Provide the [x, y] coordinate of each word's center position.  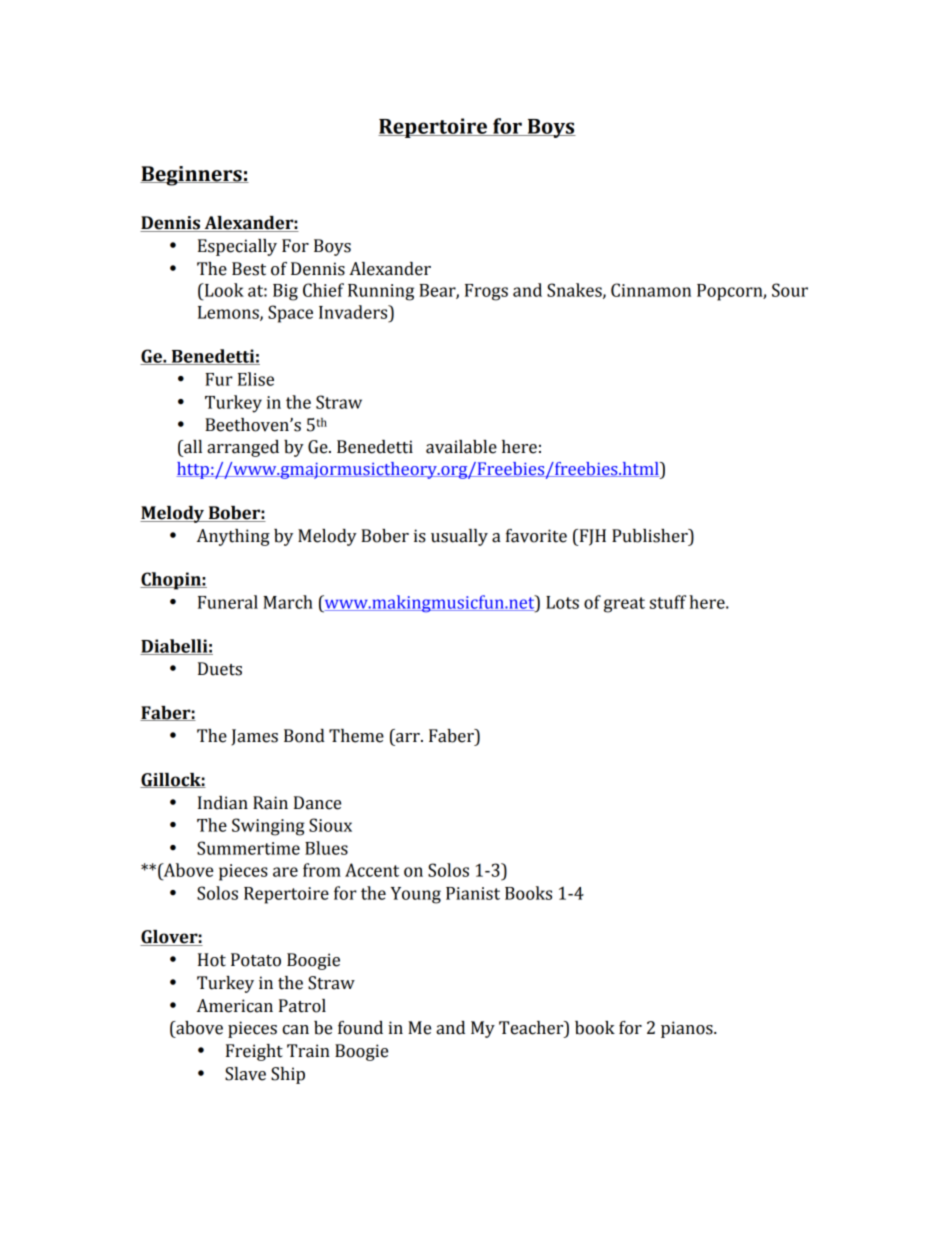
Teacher [532, 1028]
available [461, 447]
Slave [245, 1074]
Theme [356, 736]
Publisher [651, 536]
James [254, 737]
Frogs [486, 292]
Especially [237, 247]
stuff [668, 602]
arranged [243, 448]
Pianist [473, 893]
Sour [790, 290]
